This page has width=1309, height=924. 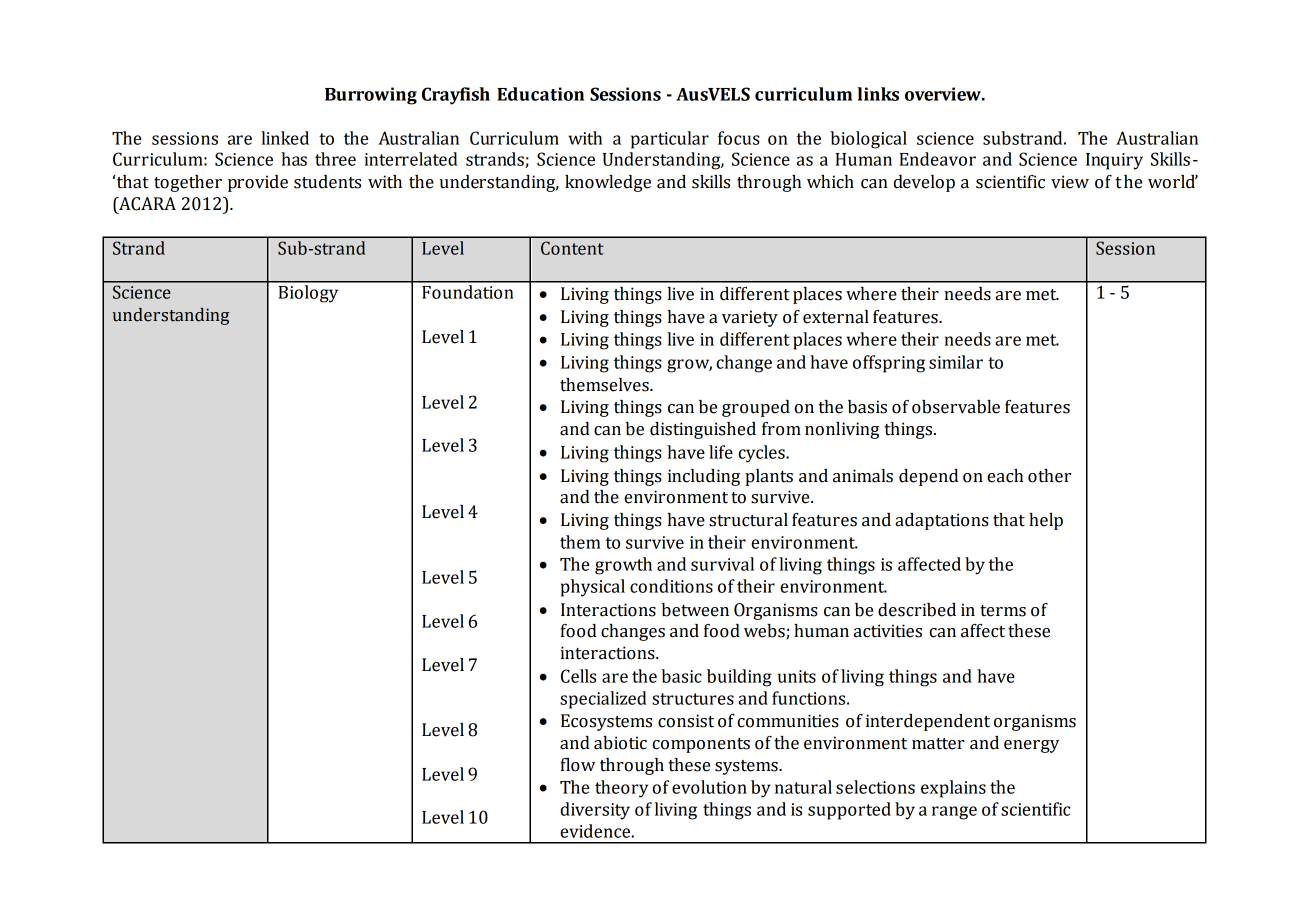 What do you see at coordinates (621, 789) in the page?
I see `theory` at bounding box center [621, 789].
